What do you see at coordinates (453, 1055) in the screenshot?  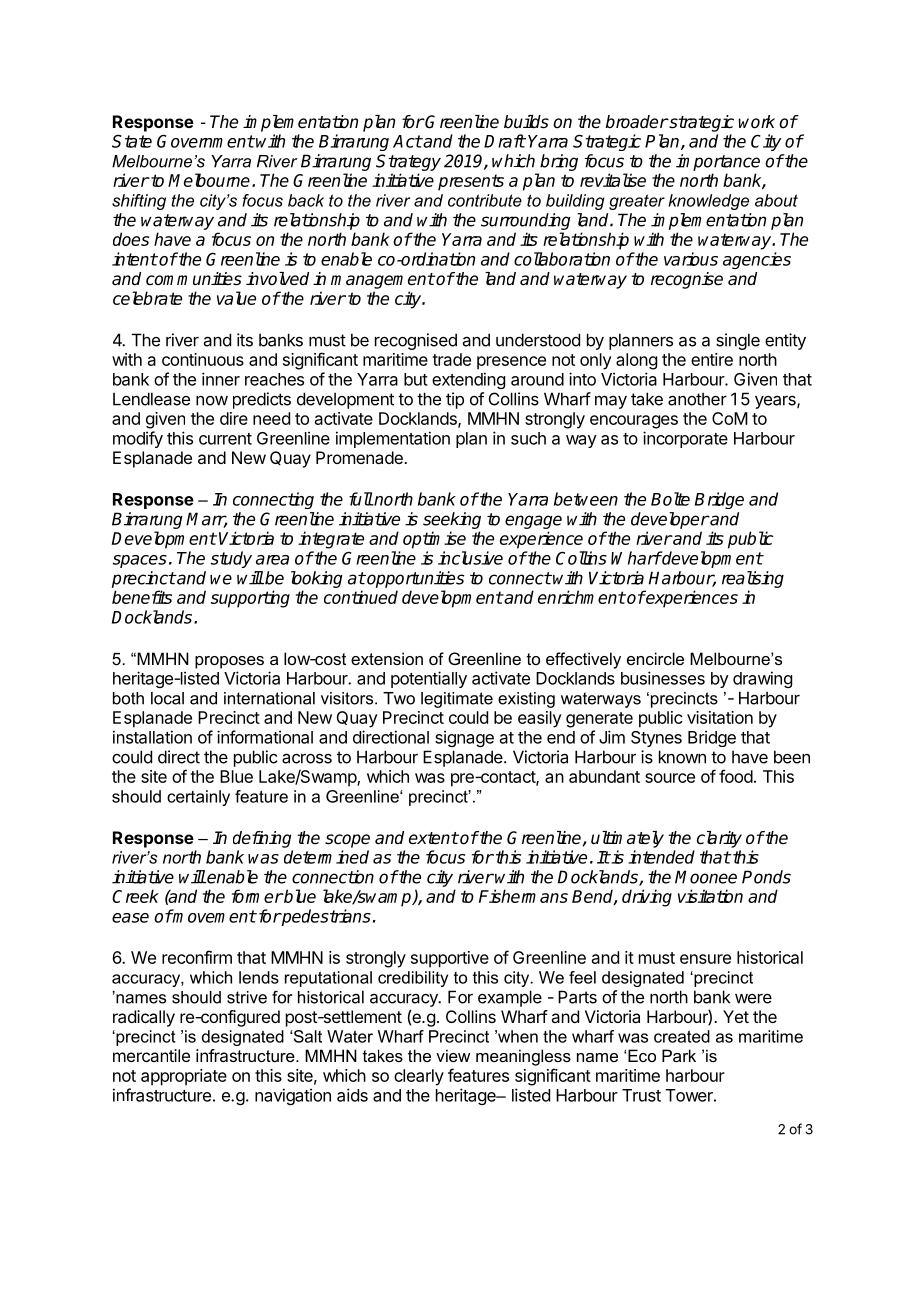 I see `view` at bounding box center [453, 1055].
